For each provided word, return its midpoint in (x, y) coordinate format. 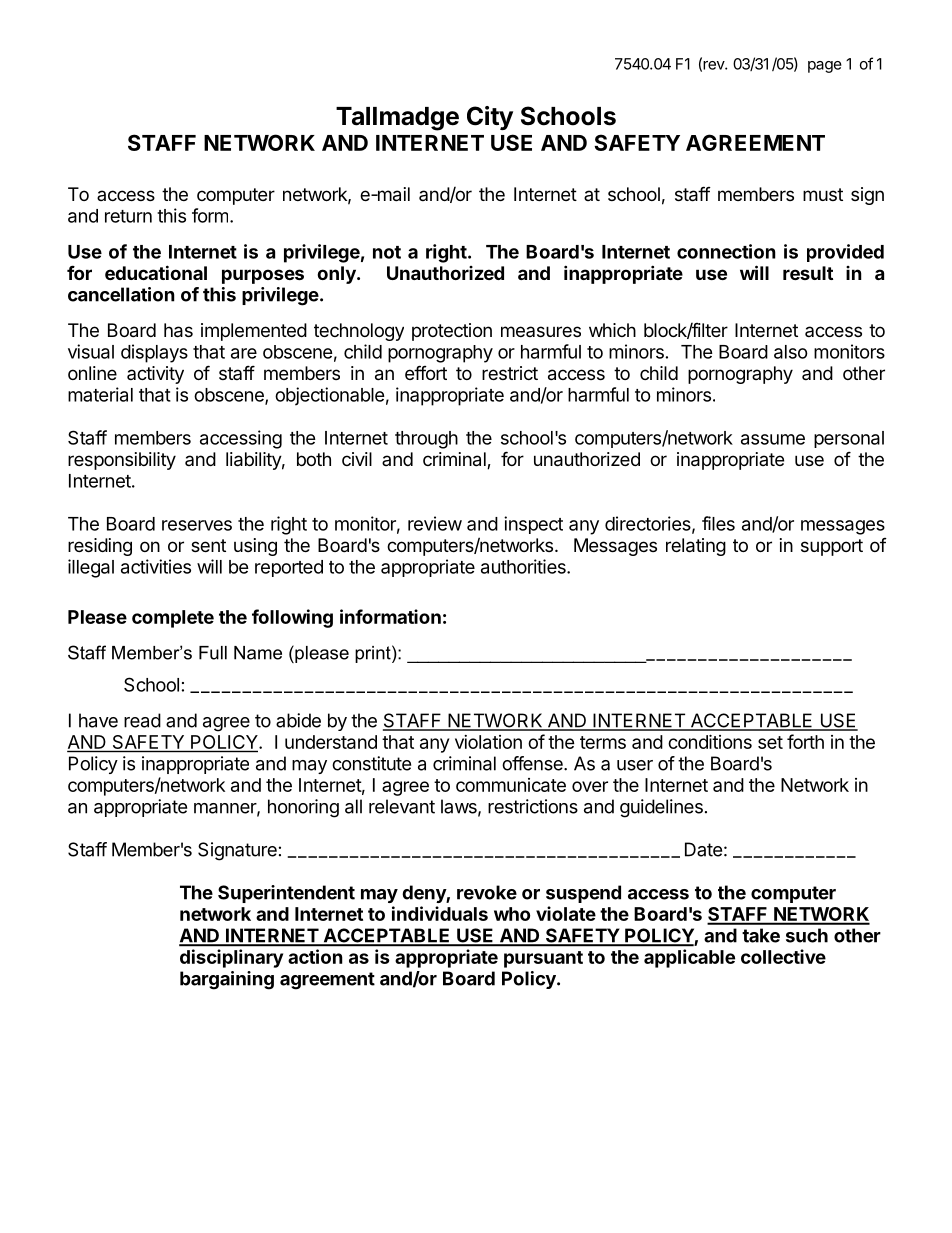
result (808, 273)
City (490, 118)
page (825, 67)
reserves (197, 525)
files (718, 523)
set (770, 742)
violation (488, 742)
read (142, 720)
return (128, 216)
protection (452, 332)
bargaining (227, 980)
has (178, 330)
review (435, 523)
